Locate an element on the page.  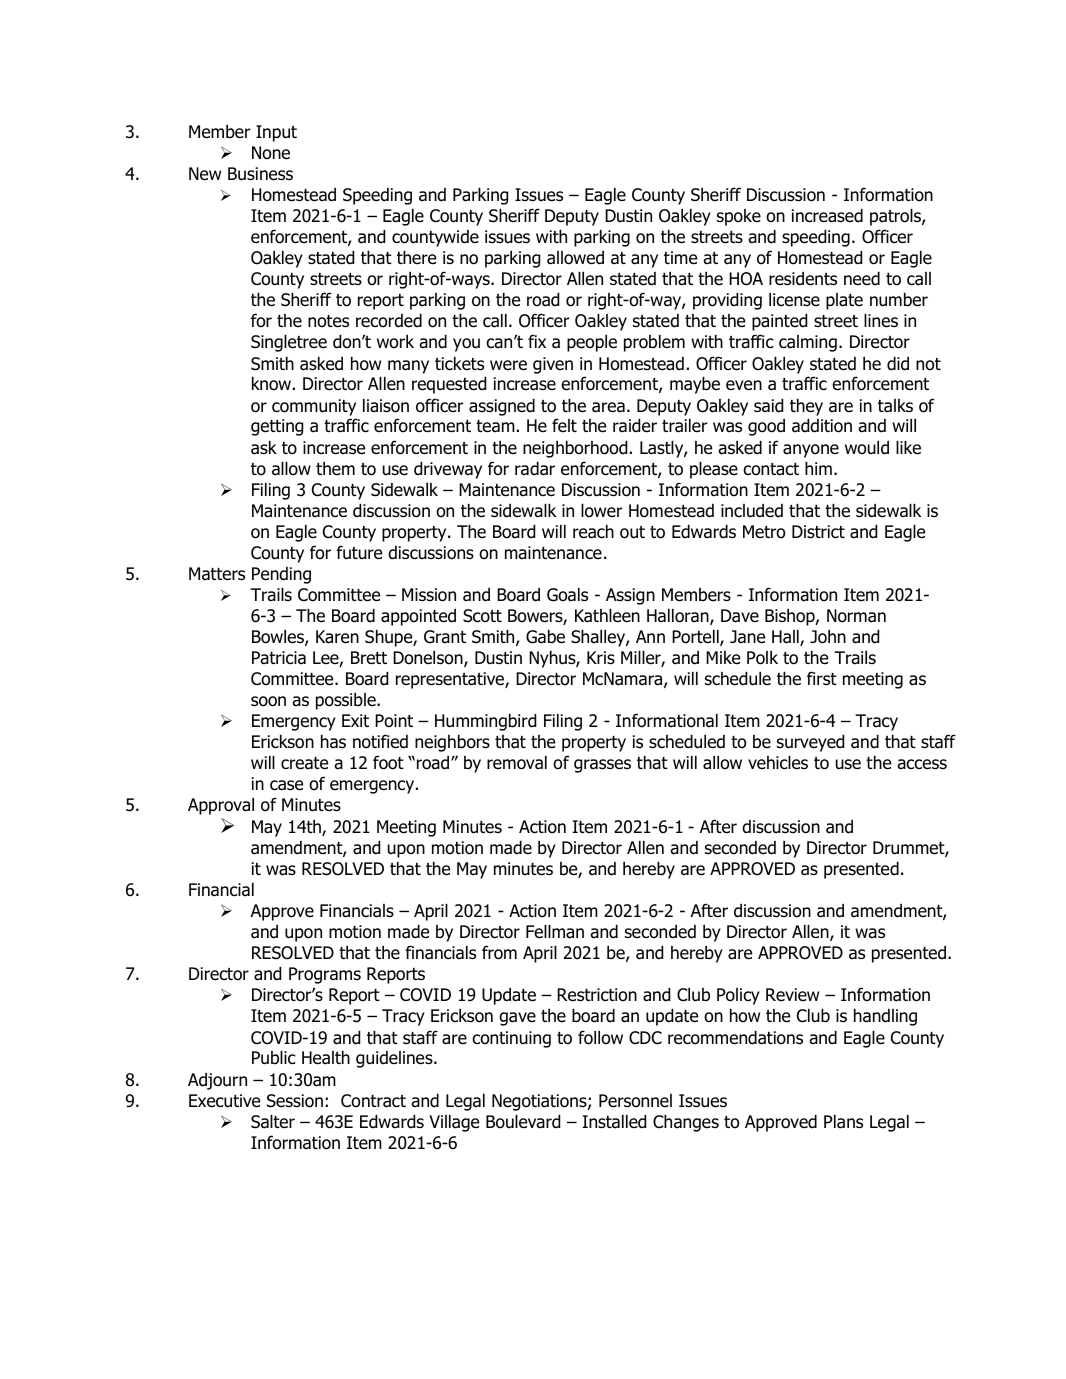
time is located at coordinates (680, 258).
